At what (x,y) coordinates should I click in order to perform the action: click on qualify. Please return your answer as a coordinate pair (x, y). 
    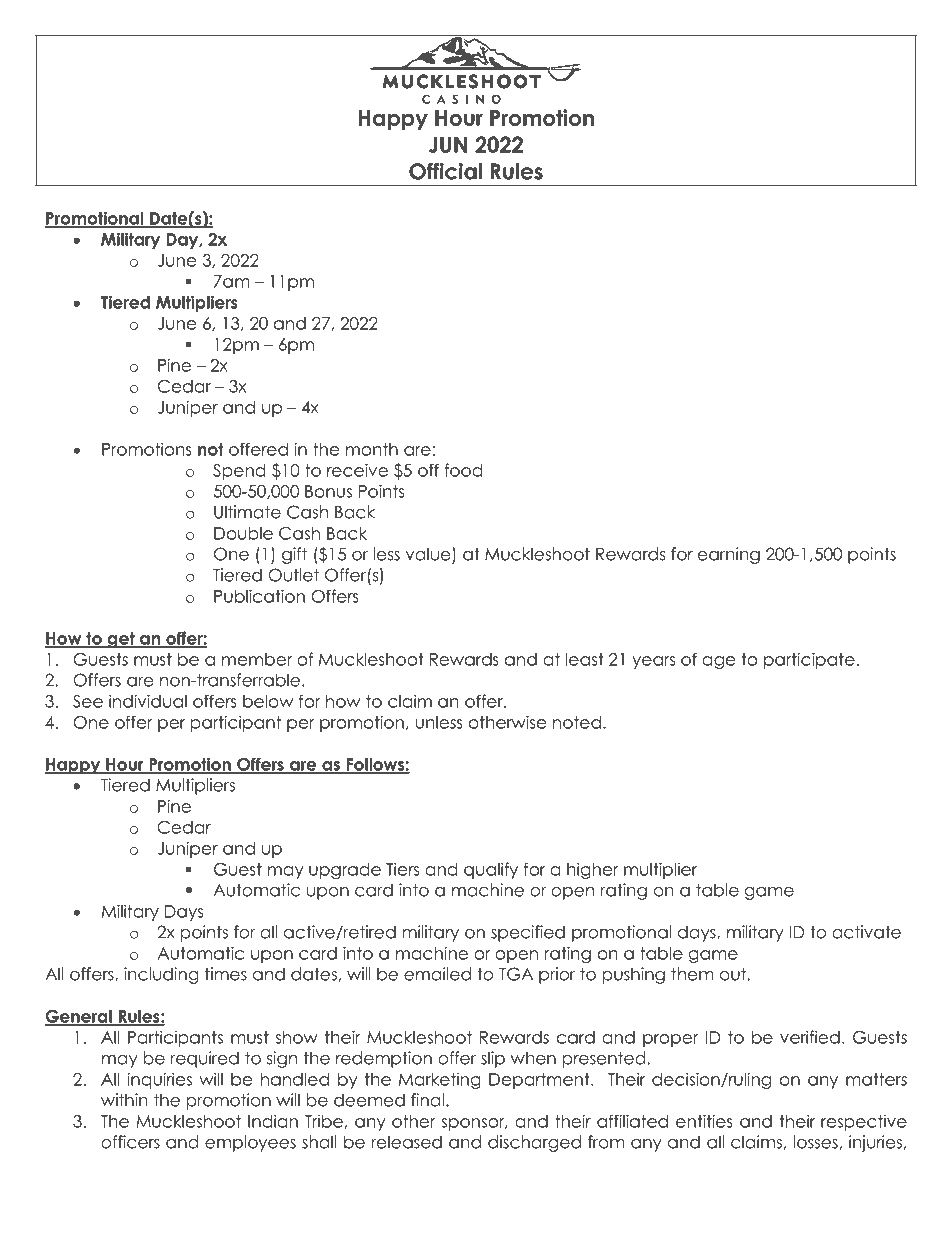
    Looking at the image, I should click on (491, 870).
